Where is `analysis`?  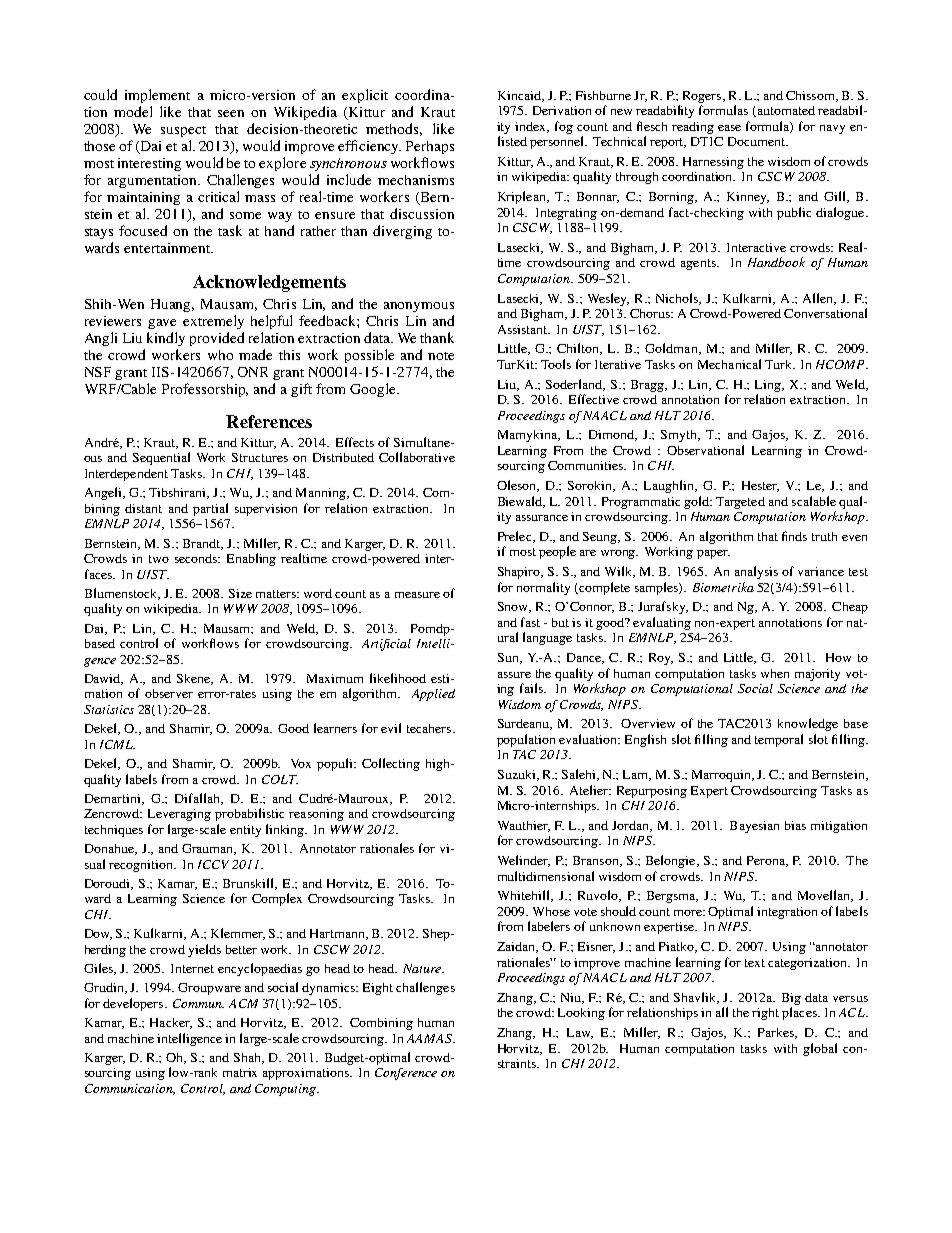
analysis is located at coordinates (756, 572).
